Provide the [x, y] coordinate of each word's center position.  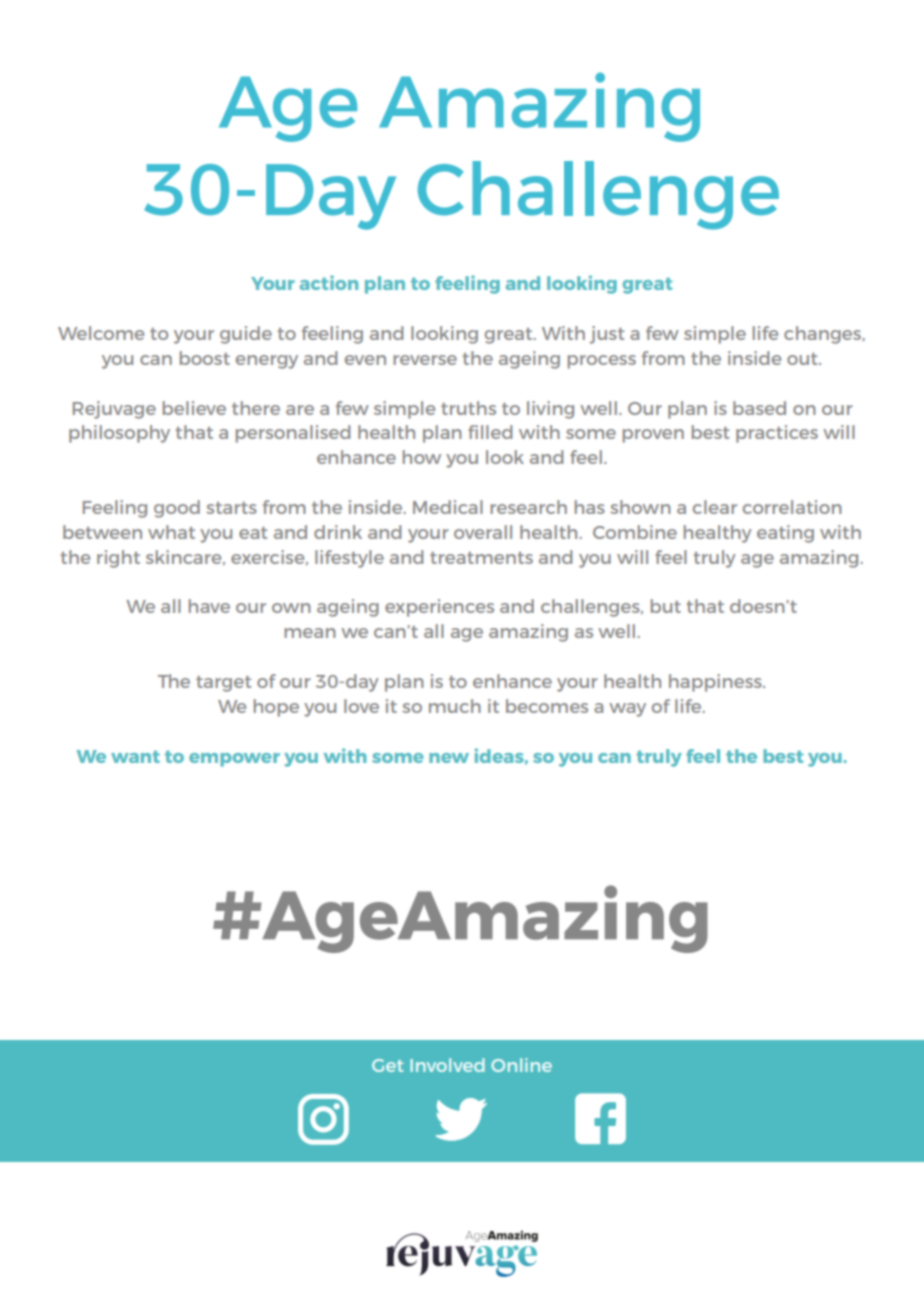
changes [824, 335]
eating [785, 534]
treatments [481, 558]
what [171, 532]
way [627, 710]
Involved [447, 1065]
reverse [425, 360]
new [449, 758]
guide [246, 335]
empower [234, 760]
